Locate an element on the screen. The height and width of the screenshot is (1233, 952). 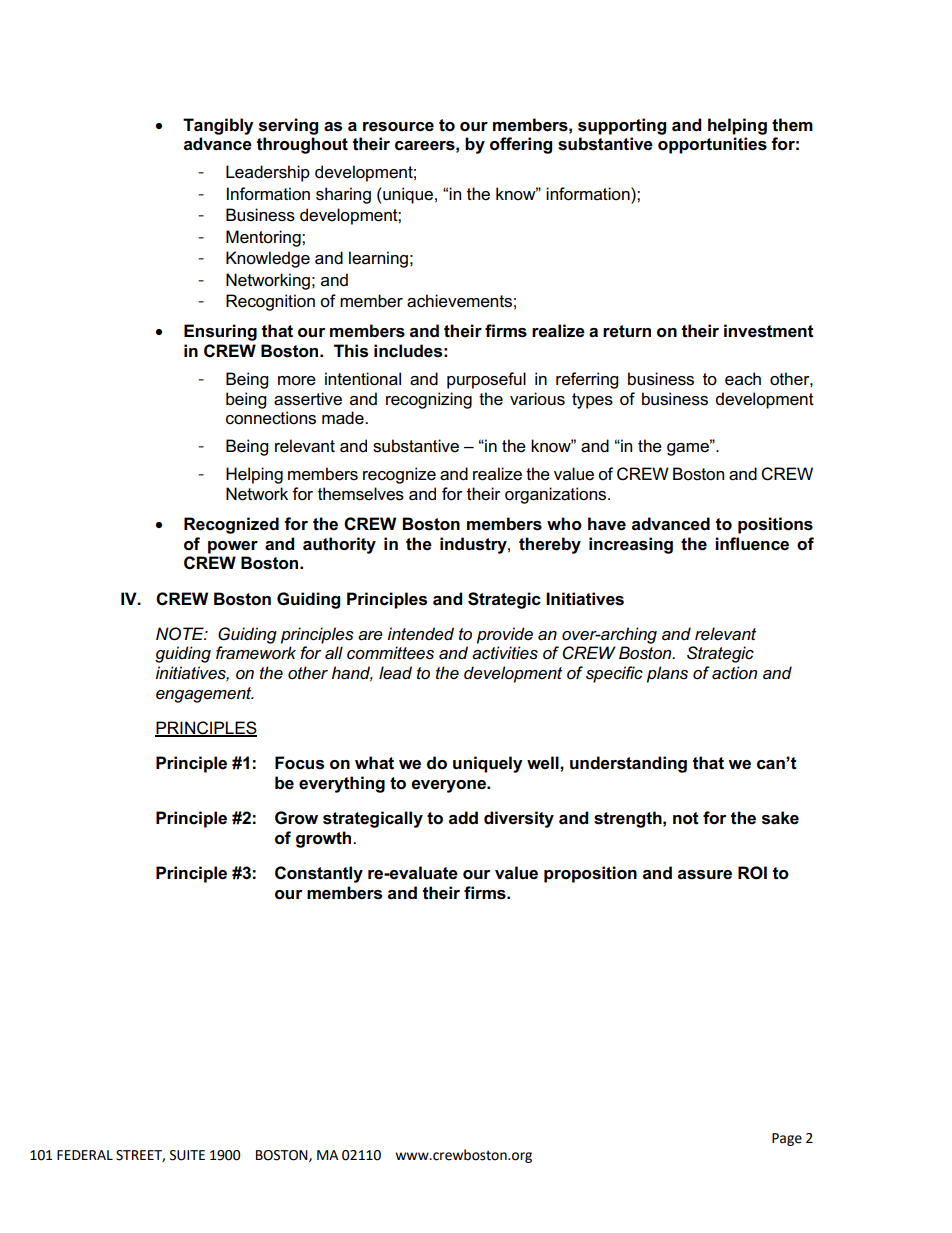
opportunities is located at coordinates (712, 145).
